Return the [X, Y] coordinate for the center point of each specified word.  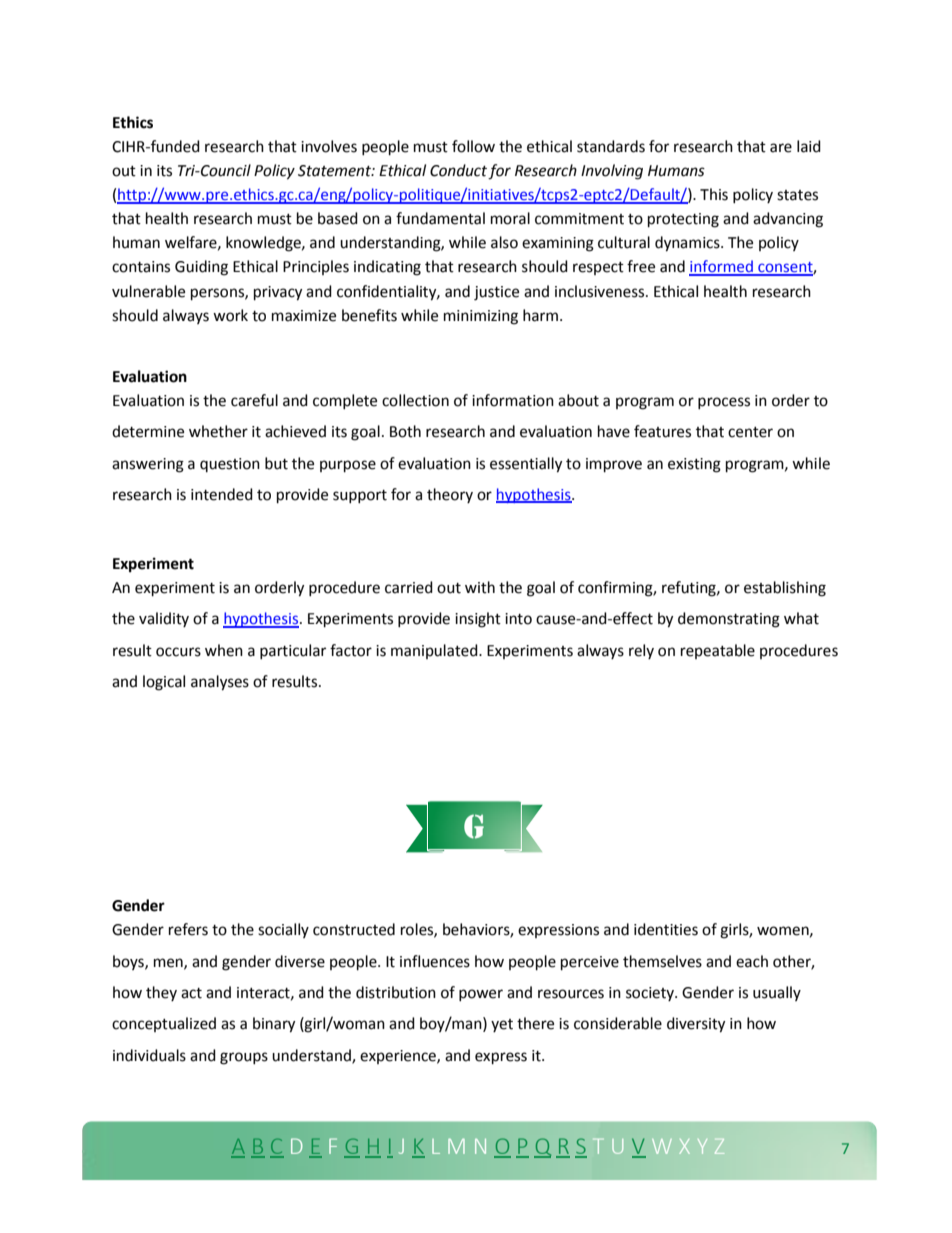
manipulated [435, 651]
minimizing [481, 317]
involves [329, 146]
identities [666, 929]
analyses [220, 683]
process [724, 403]
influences [435, 961]
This [714, 194]
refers [188, 929]
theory [450, 495]
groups [244, 1058]
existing [694, 465]
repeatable [718, 651]
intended [222, 494]
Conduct [458, 170]
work [230, 315]
